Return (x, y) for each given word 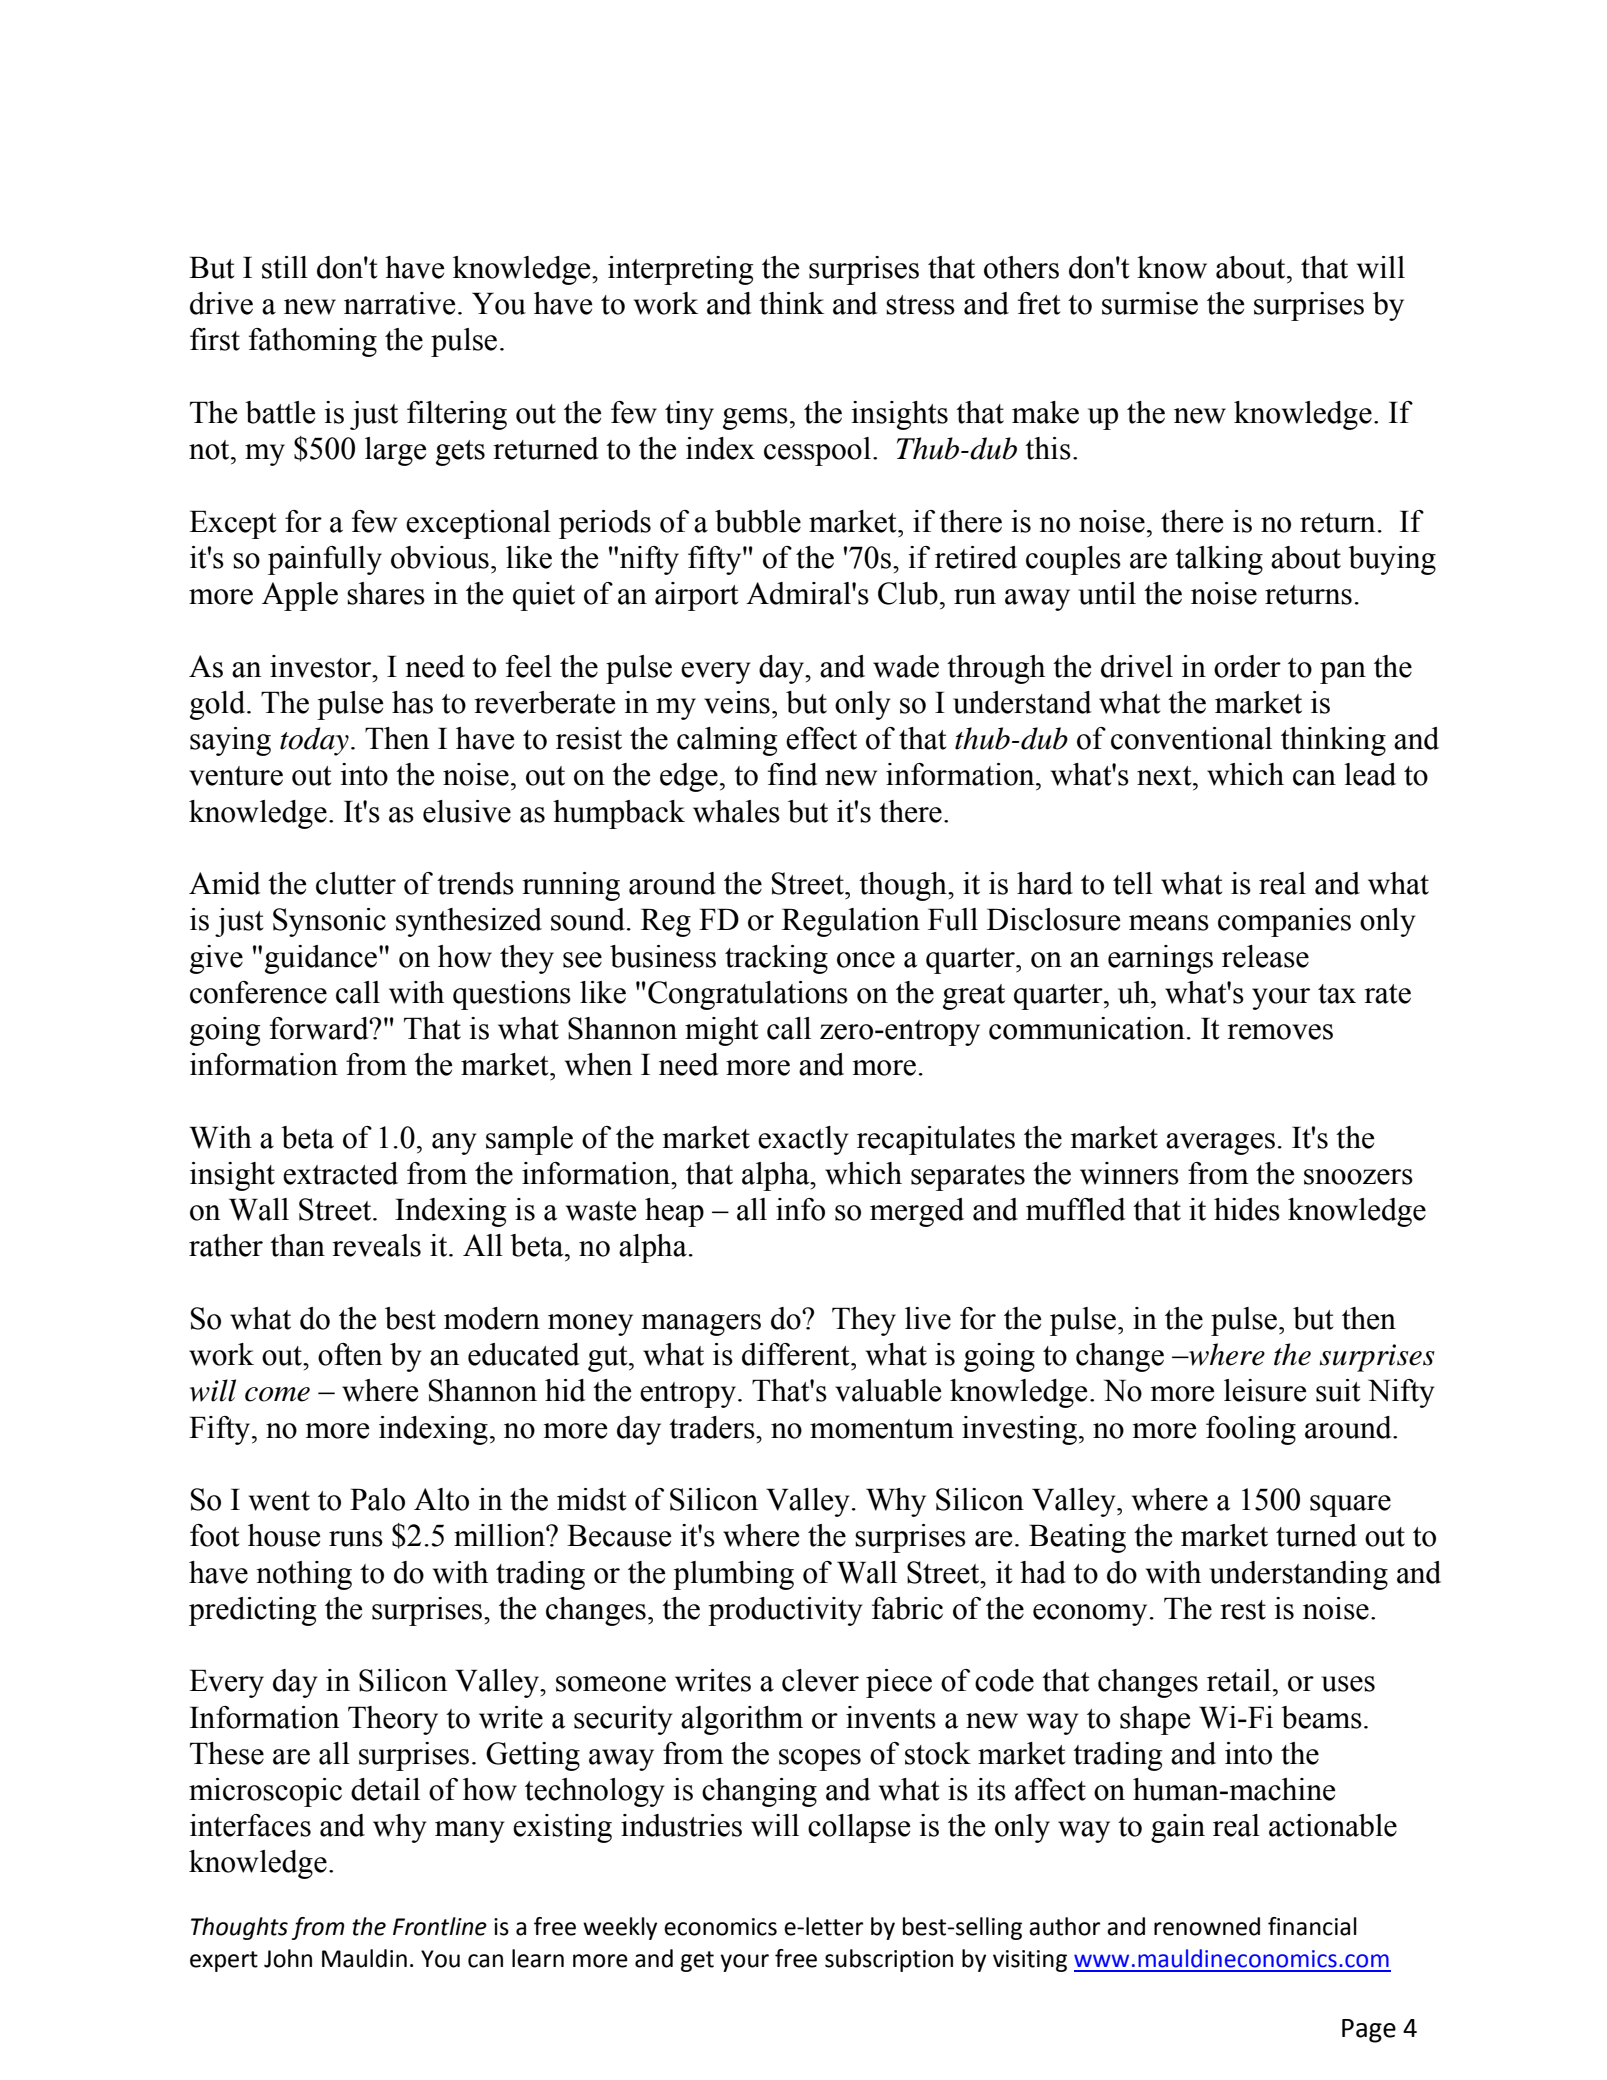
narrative (399, 303)
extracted (340, 1173)
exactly (803, 1140)
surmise (1150, 303)
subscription (889, 1960)
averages (1220, 1144)
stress (920, 305)
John (288, 1958)
